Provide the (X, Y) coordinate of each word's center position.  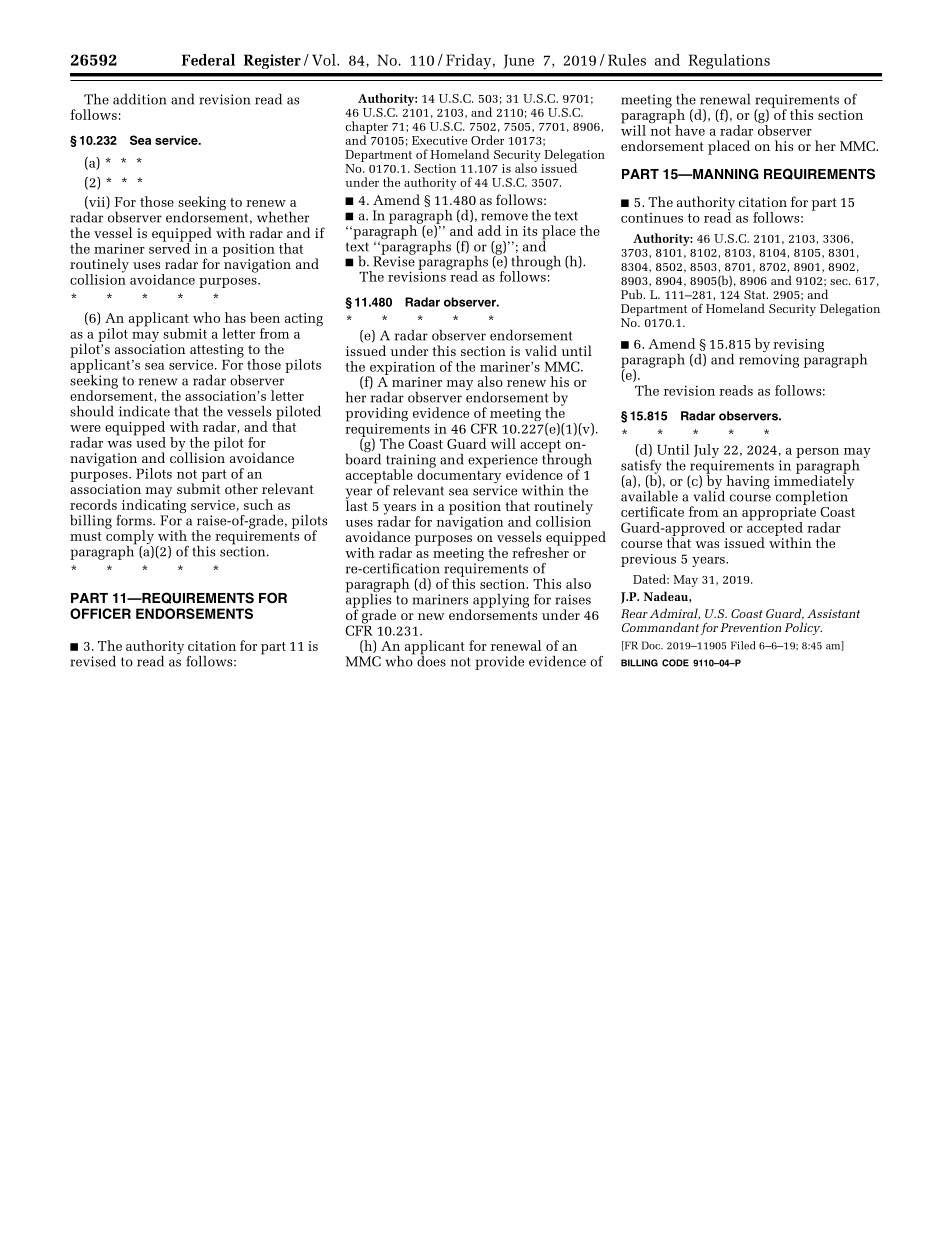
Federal (208, 60)
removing (769, 361)
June (518, 61)
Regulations (729, 61)
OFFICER (100, 613)
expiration (401, 369)
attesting (217, 352)
